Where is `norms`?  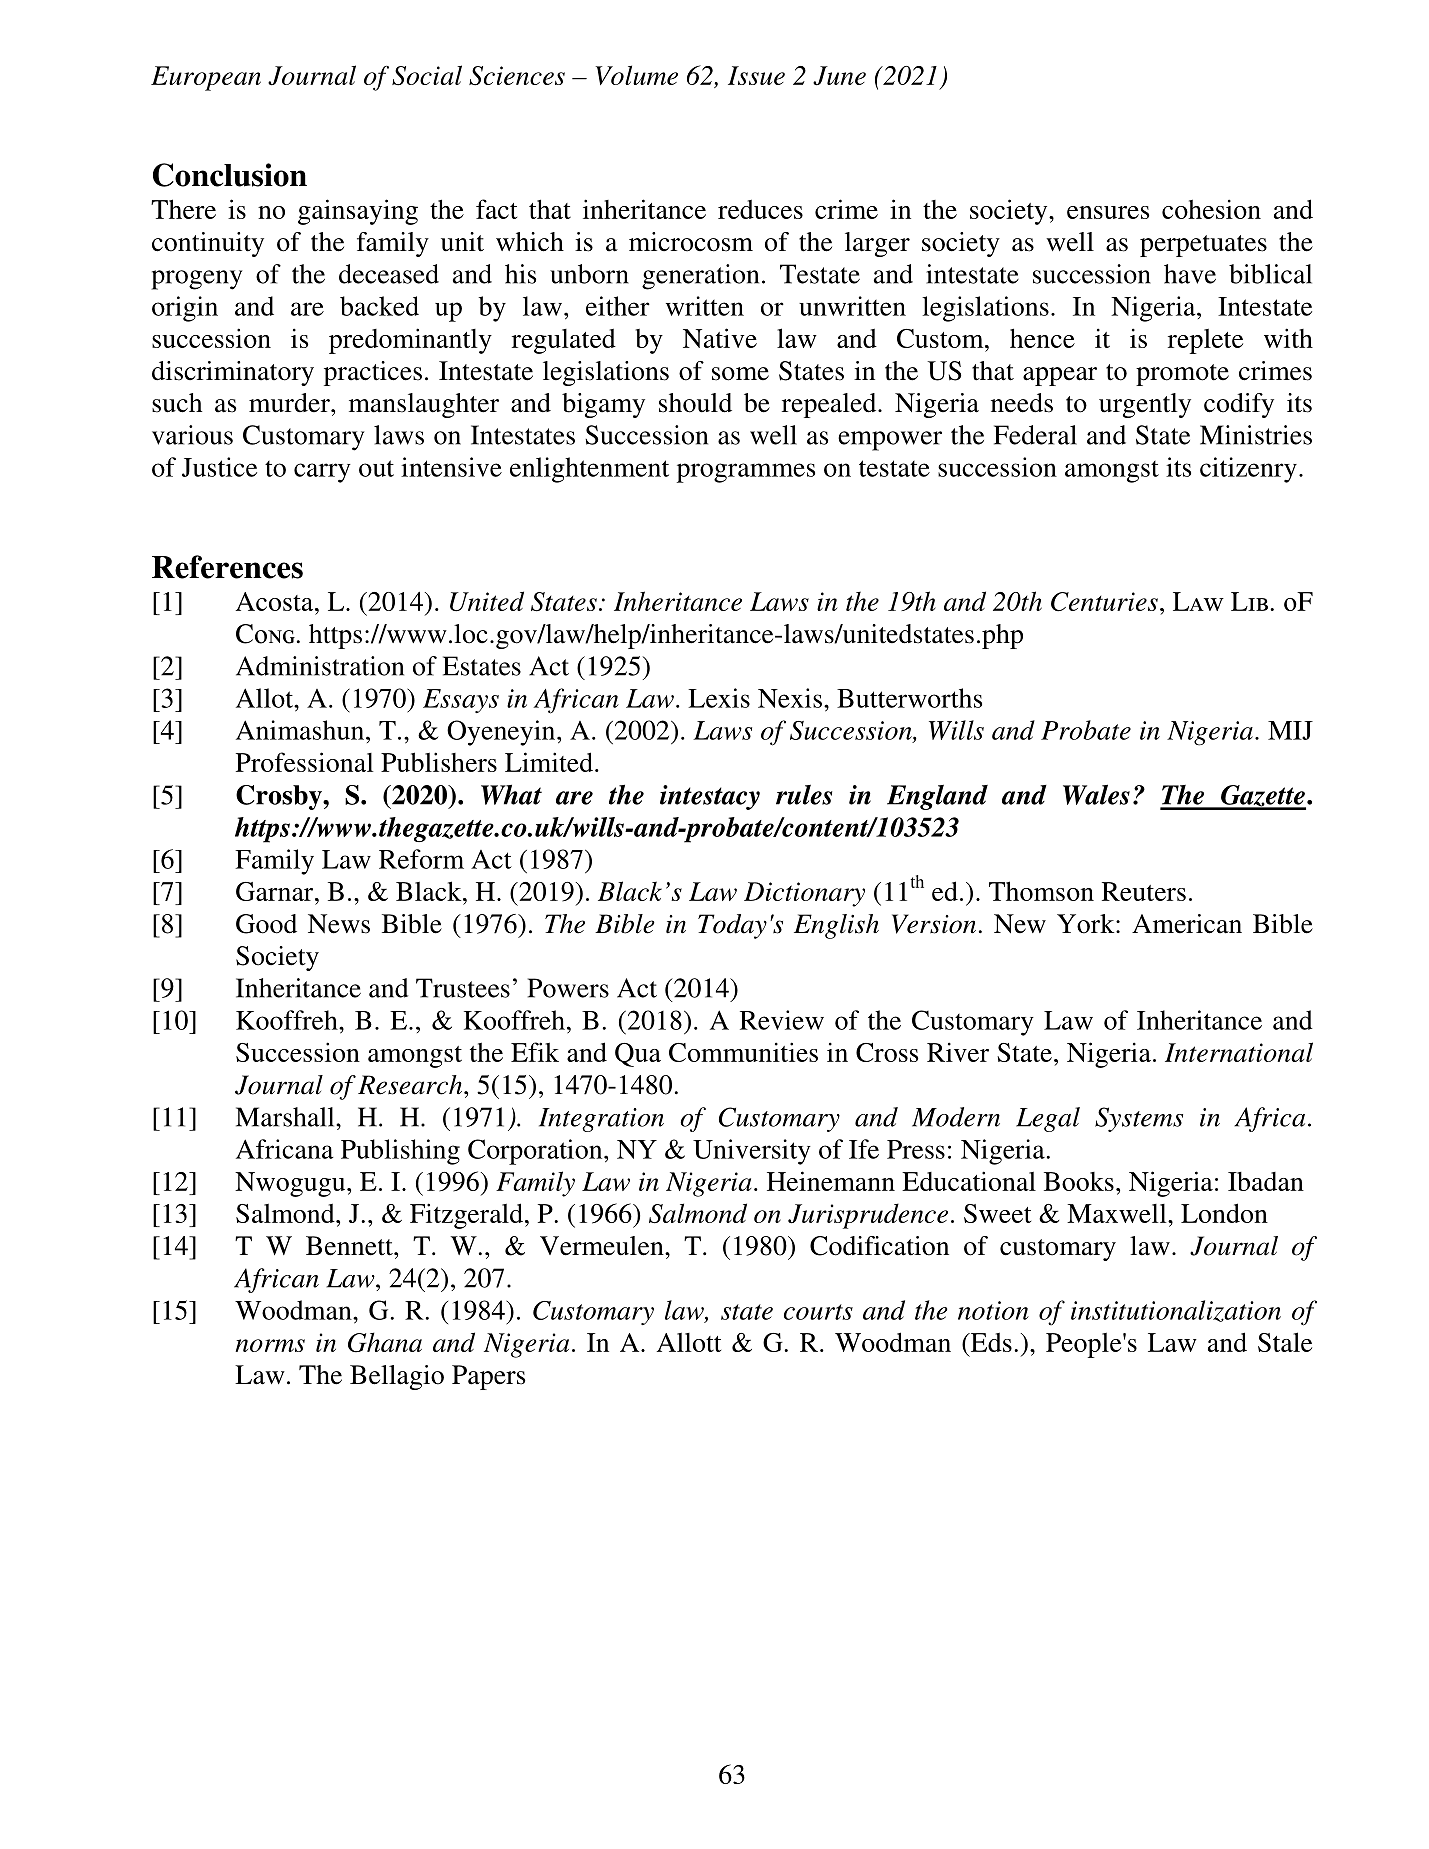 norms is located at coordinates (270, 1345).
